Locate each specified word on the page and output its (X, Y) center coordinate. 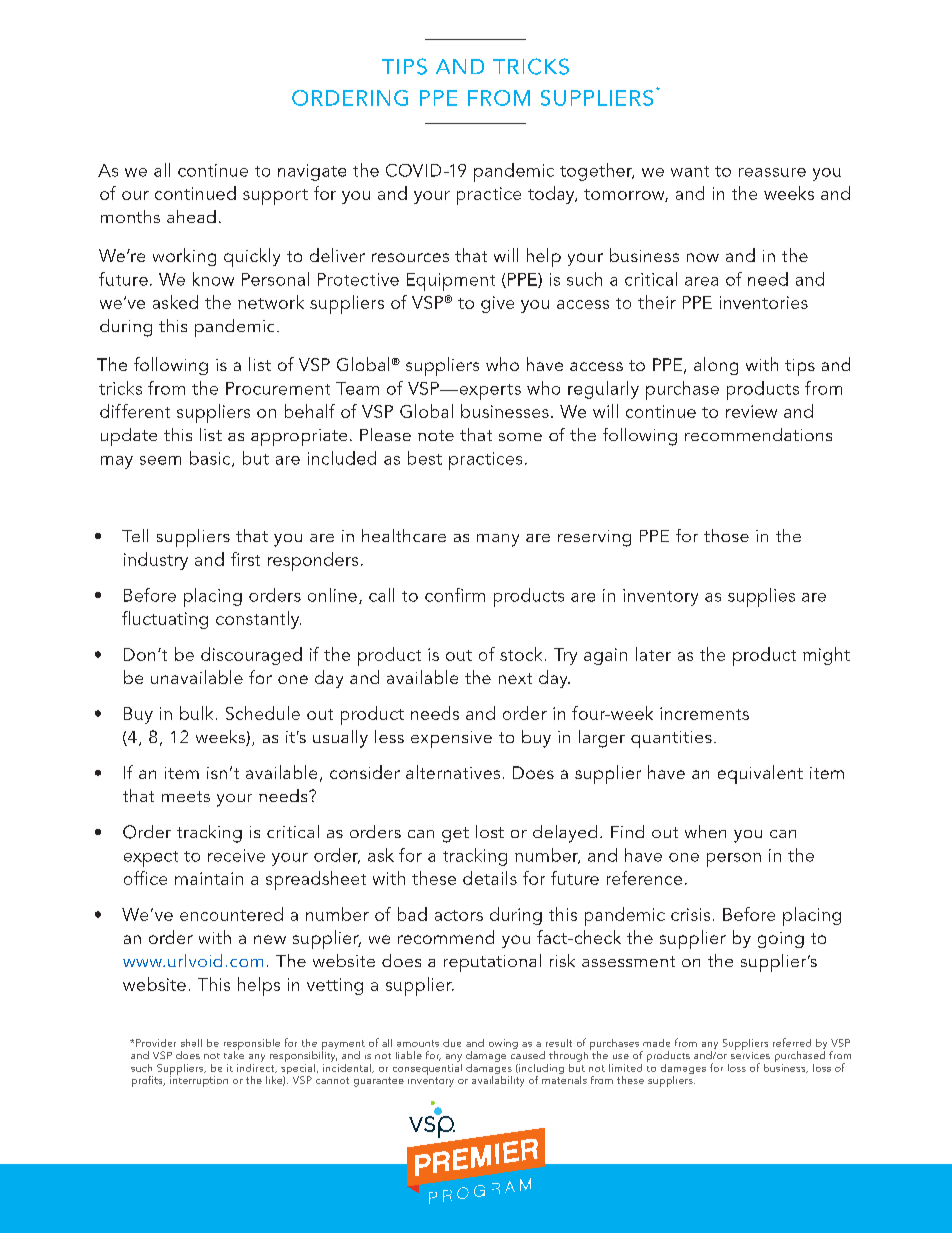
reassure (772, 172)
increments (704, 713)
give (497, 304)
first (245, 559)
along (716, 366)
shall (191, 1043)
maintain (209, 878)
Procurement (278, 388)
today (552, 195)
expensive (451, 739)
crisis (690, 914)
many (498, 540)
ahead (191, 216)
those (726, 535)
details (490, 878)
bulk (196, 713)
